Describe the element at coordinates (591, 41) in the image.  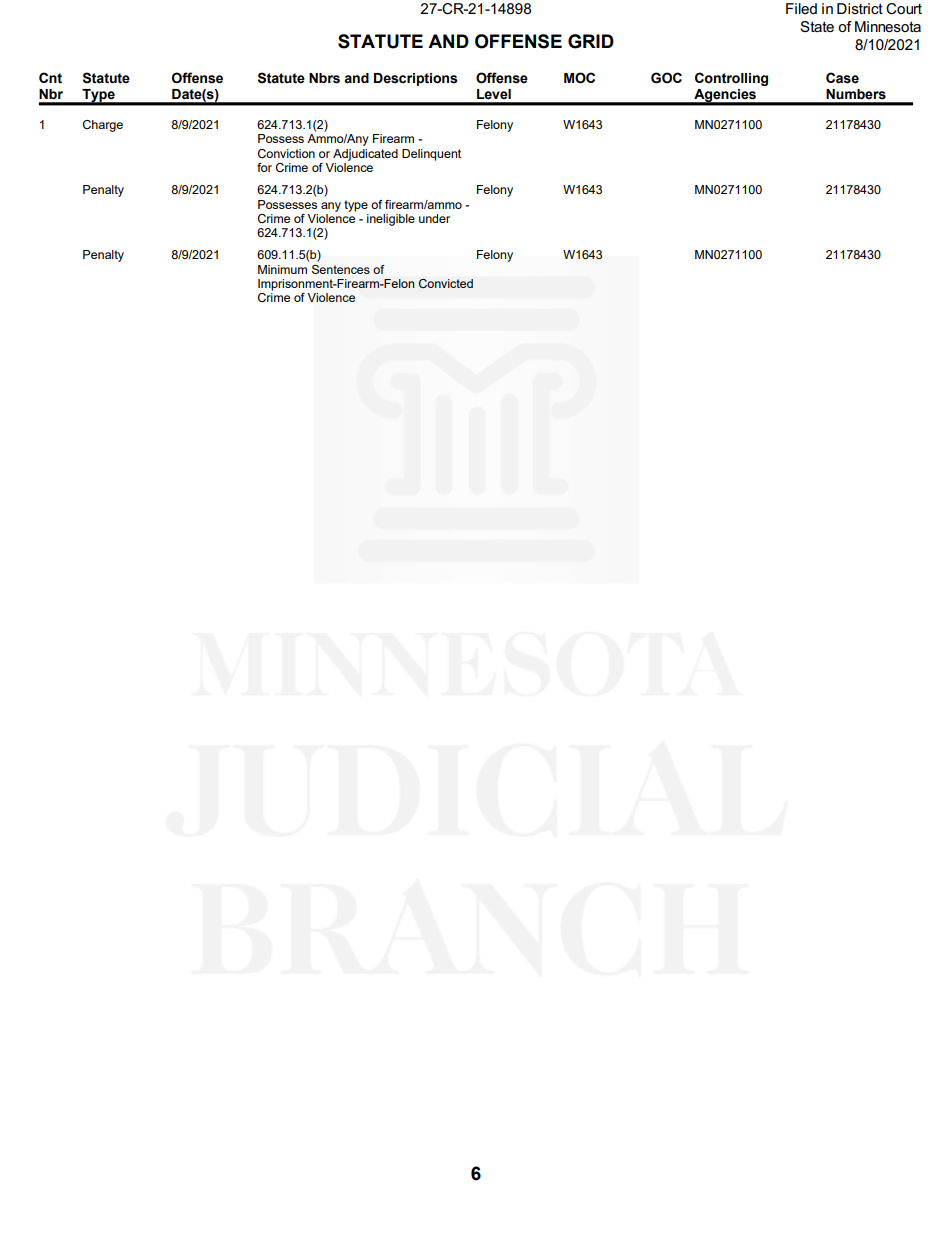
I see `GRID` at that location.
